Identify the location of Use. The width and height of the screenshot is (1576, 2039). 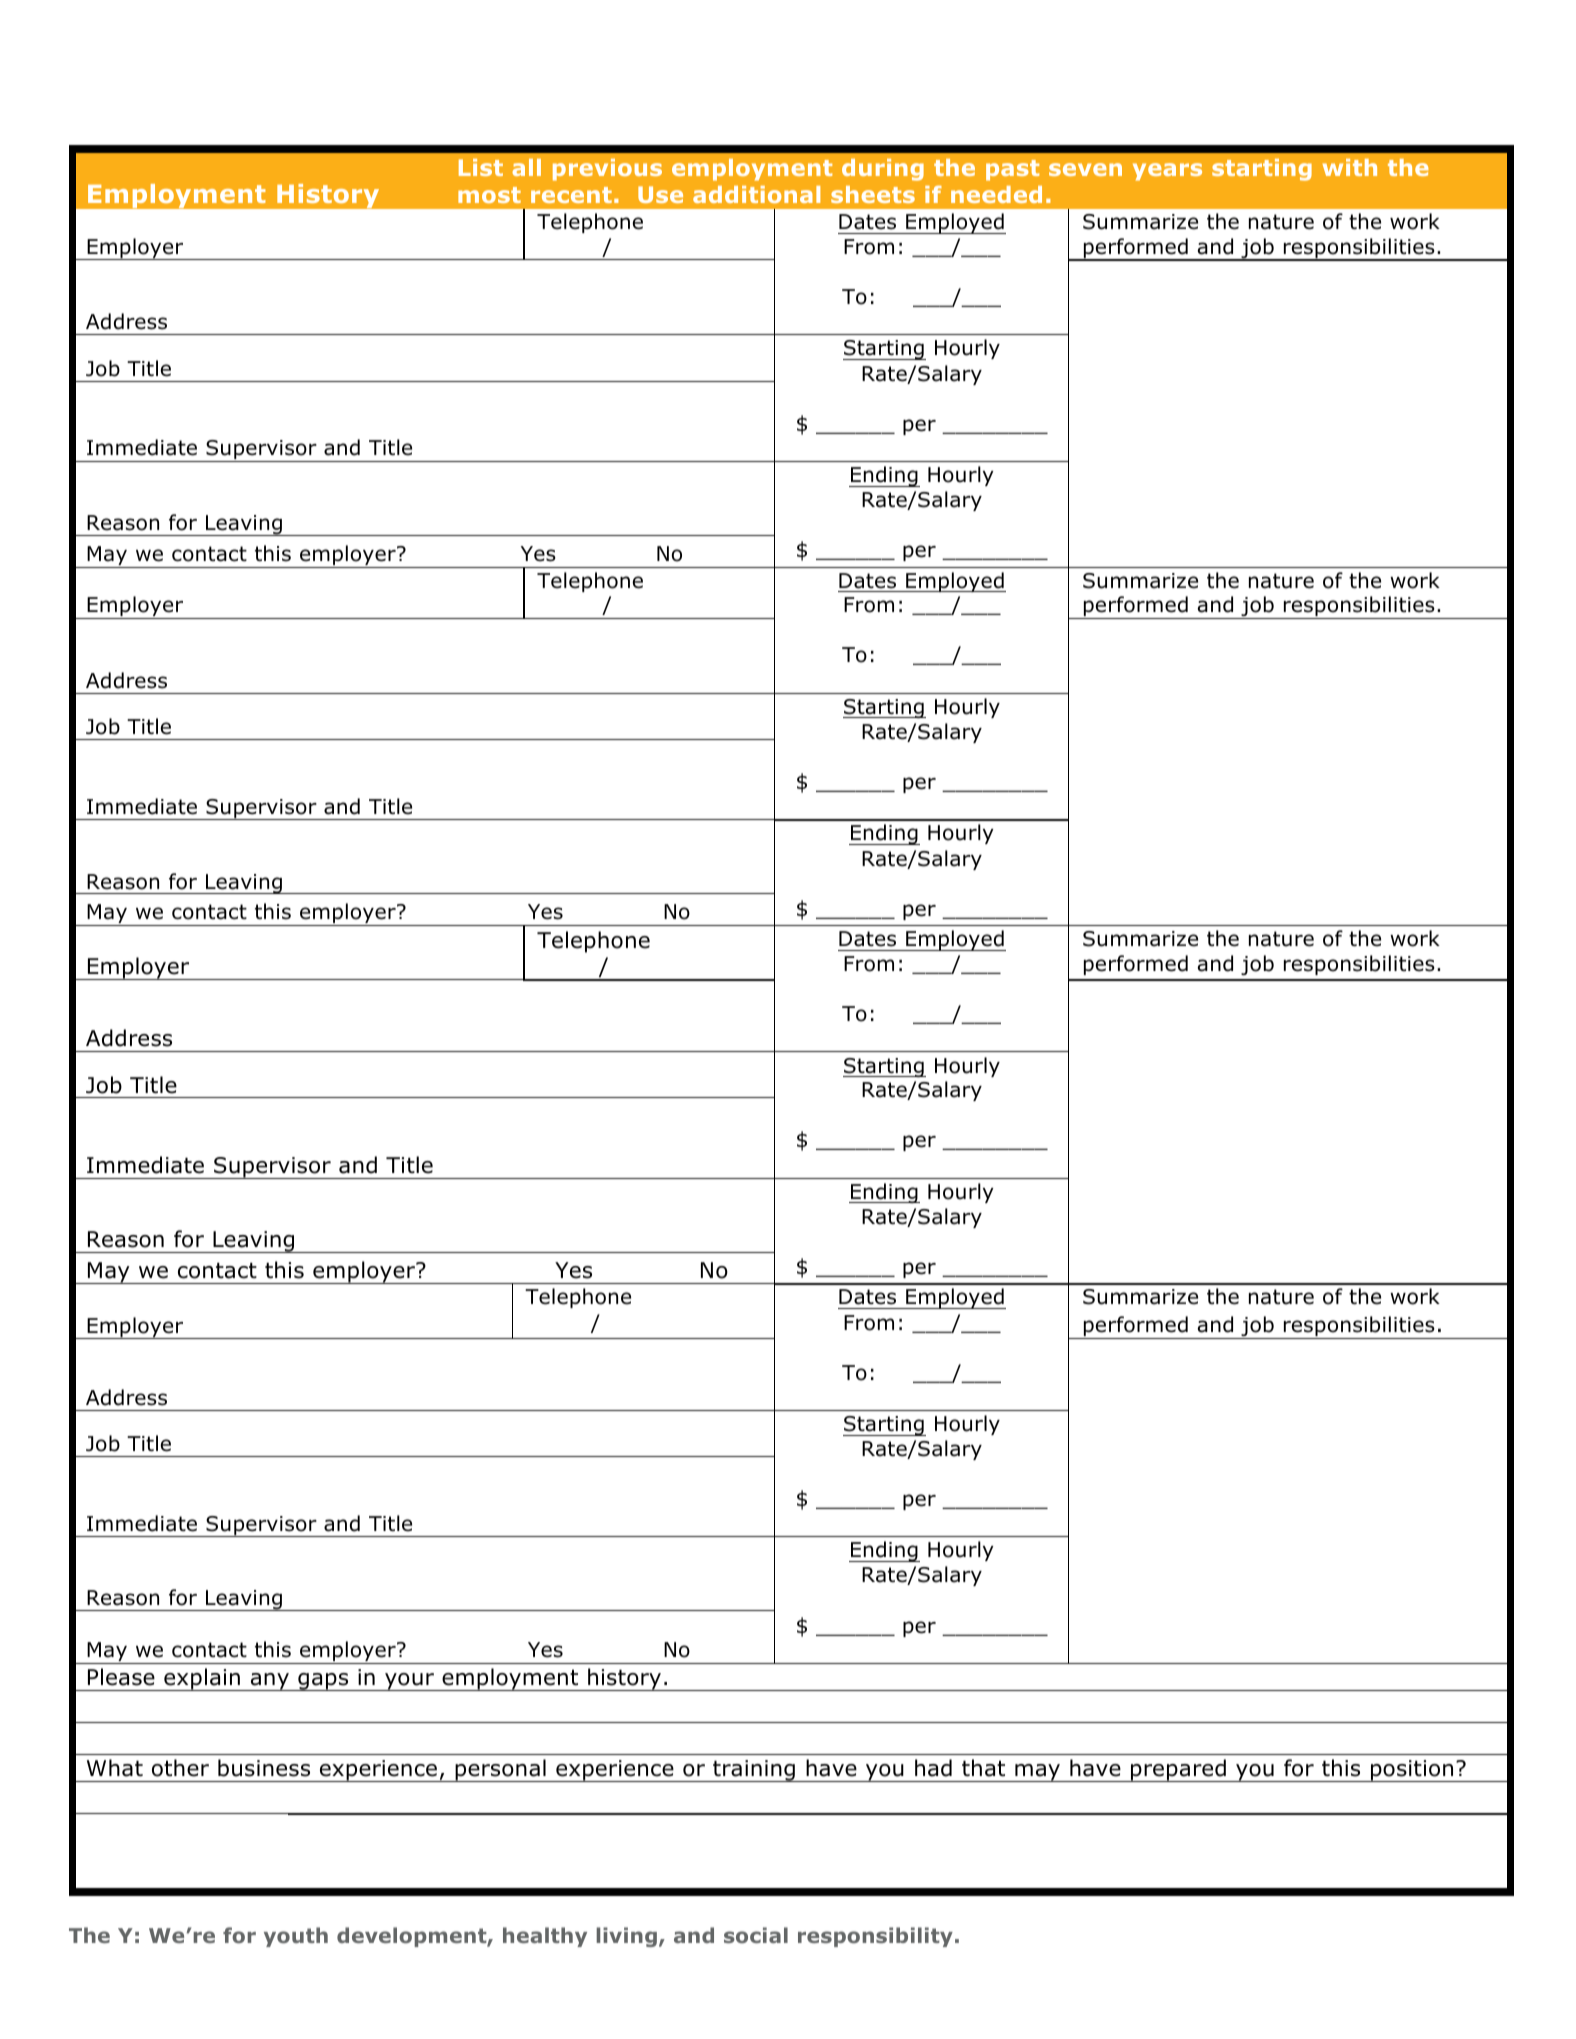
(660, 194).
